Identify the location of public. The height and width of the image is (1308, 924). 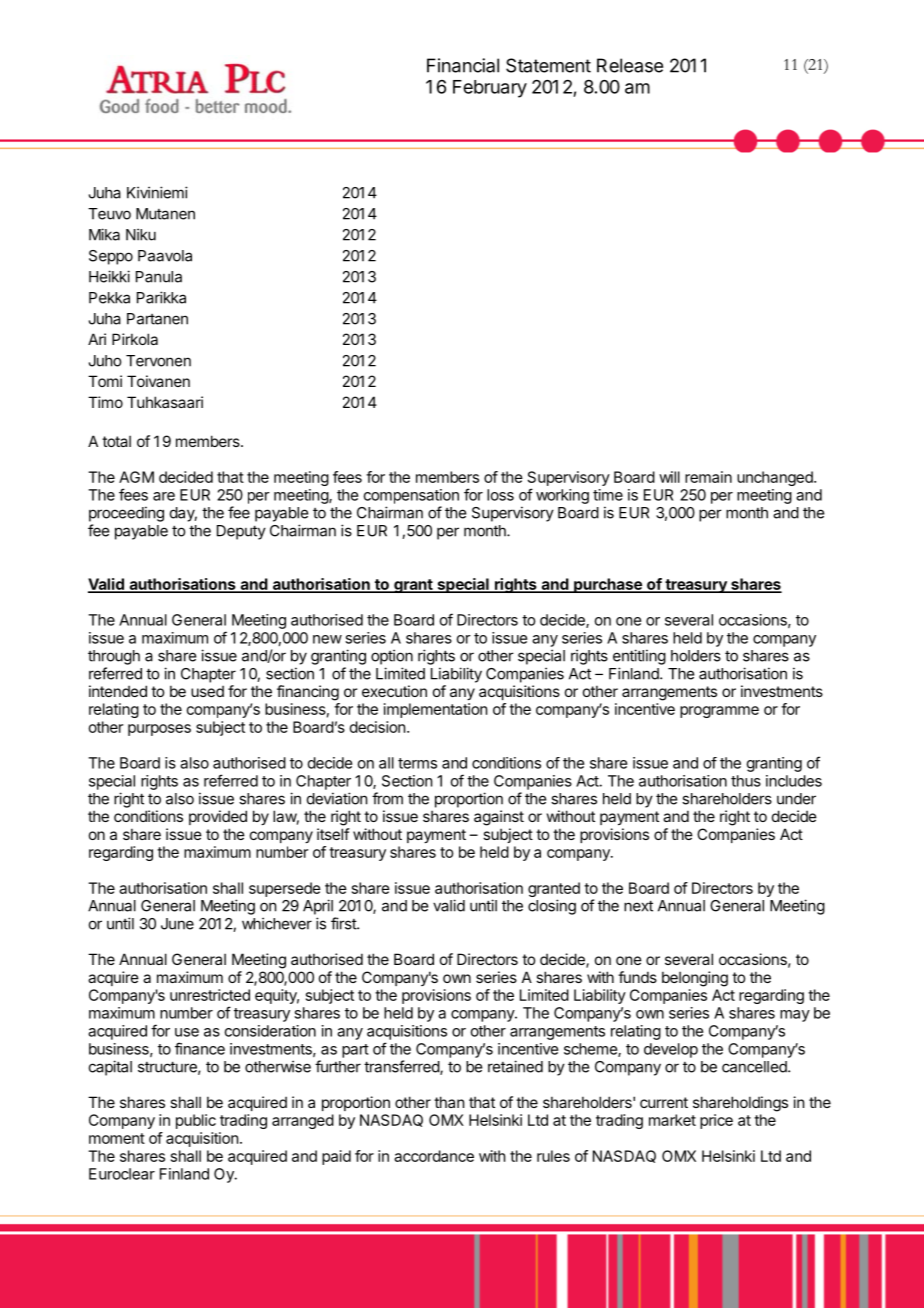
(196, 1121).
